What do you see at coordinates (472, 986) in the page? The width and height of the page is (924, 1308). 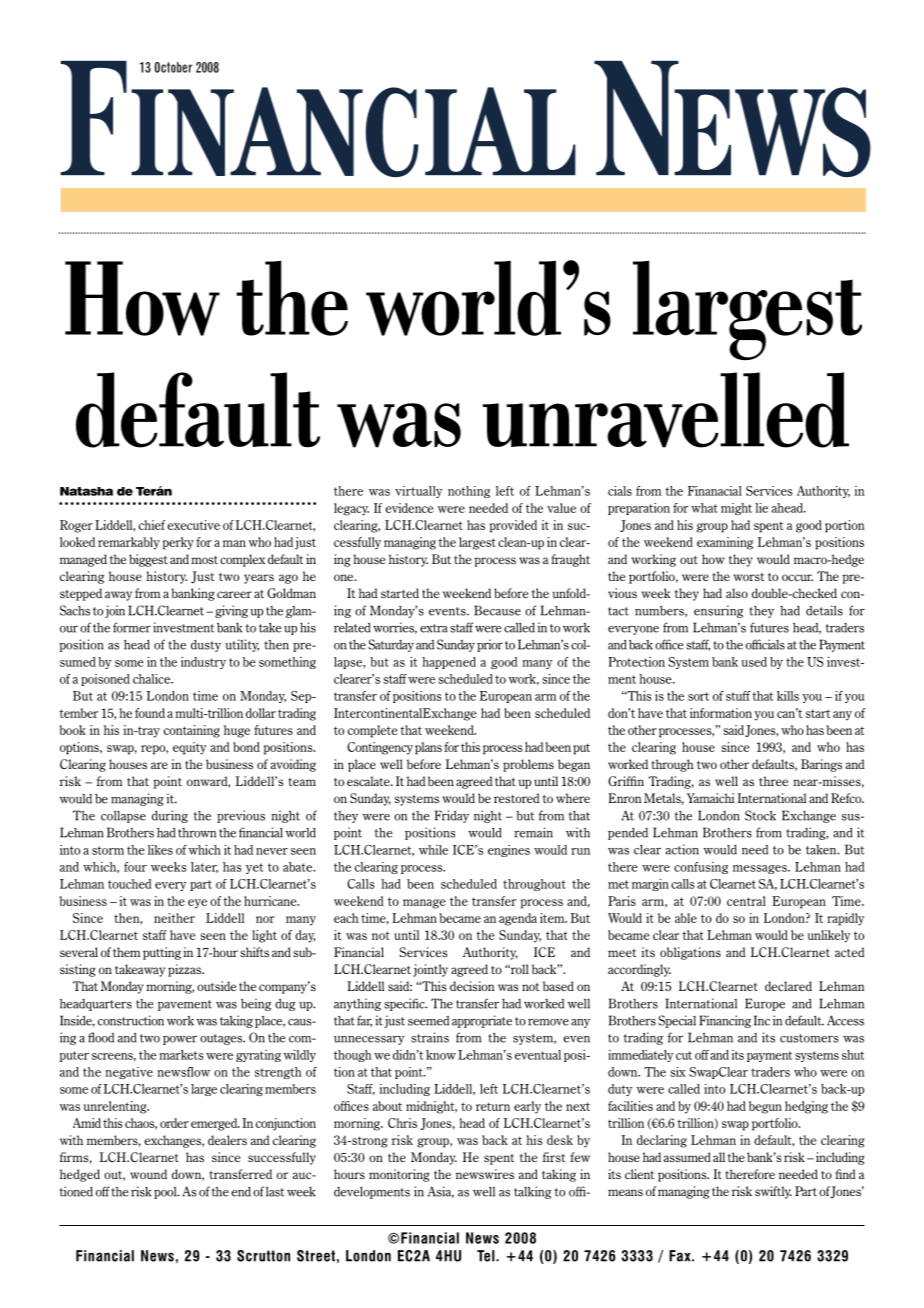 I see `decision` at bounding box center [472, 986].
